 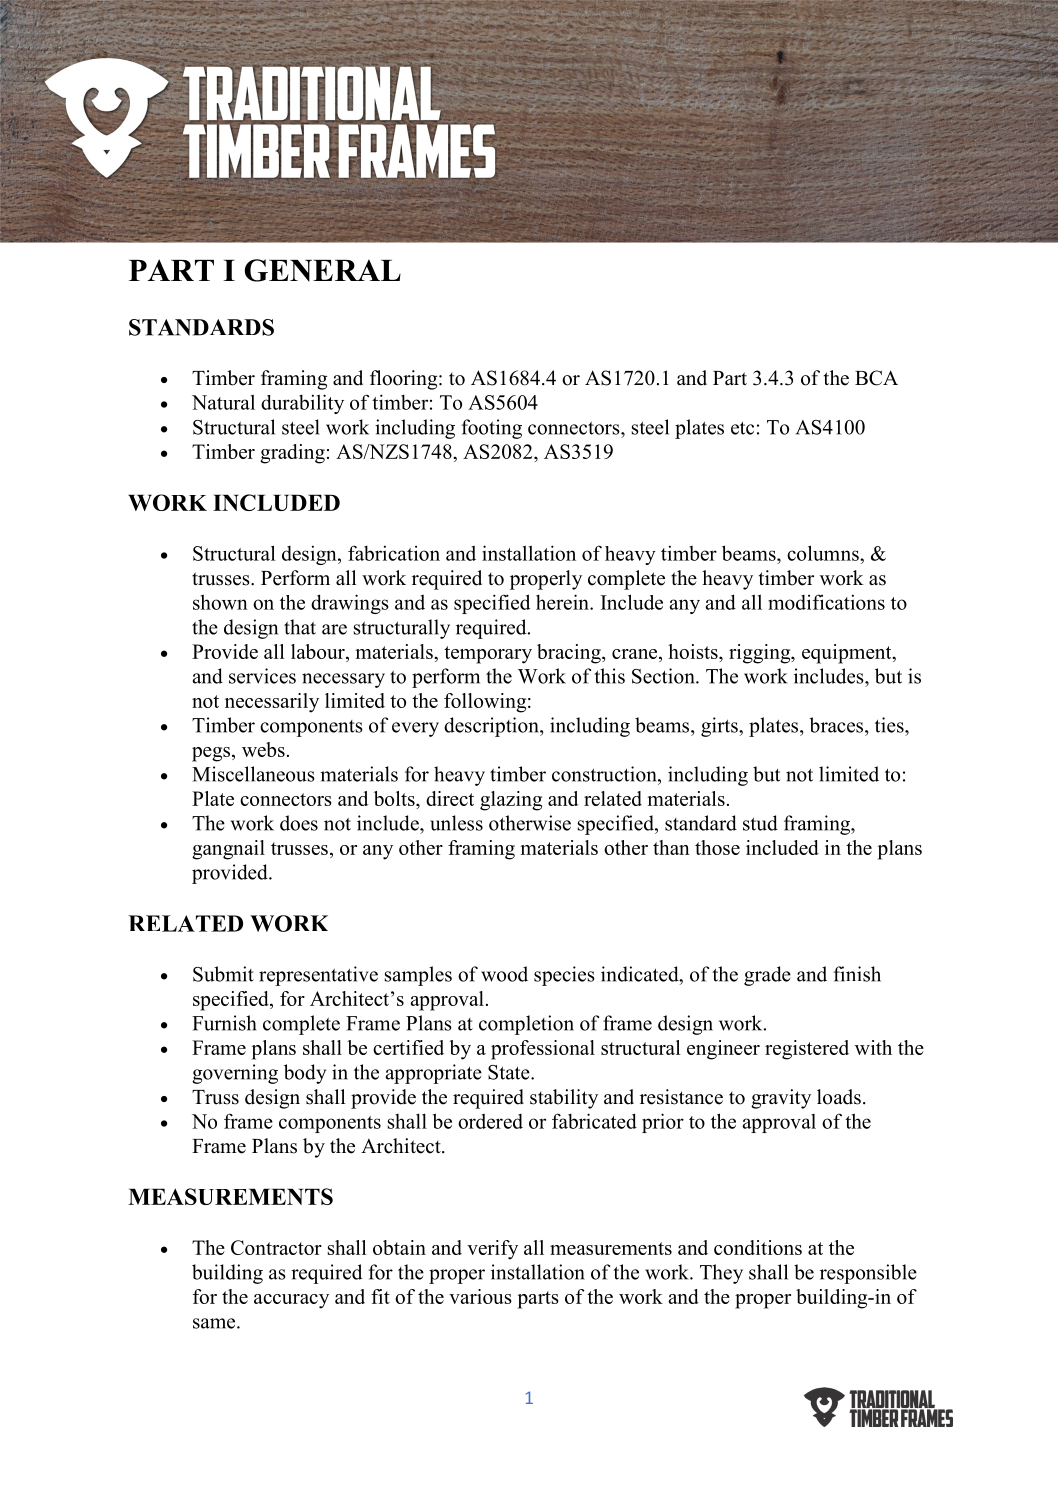 What do you see at coordinates (826, 602) in the screenshot?
I see `modifications` at bounding box center [826, 602].
